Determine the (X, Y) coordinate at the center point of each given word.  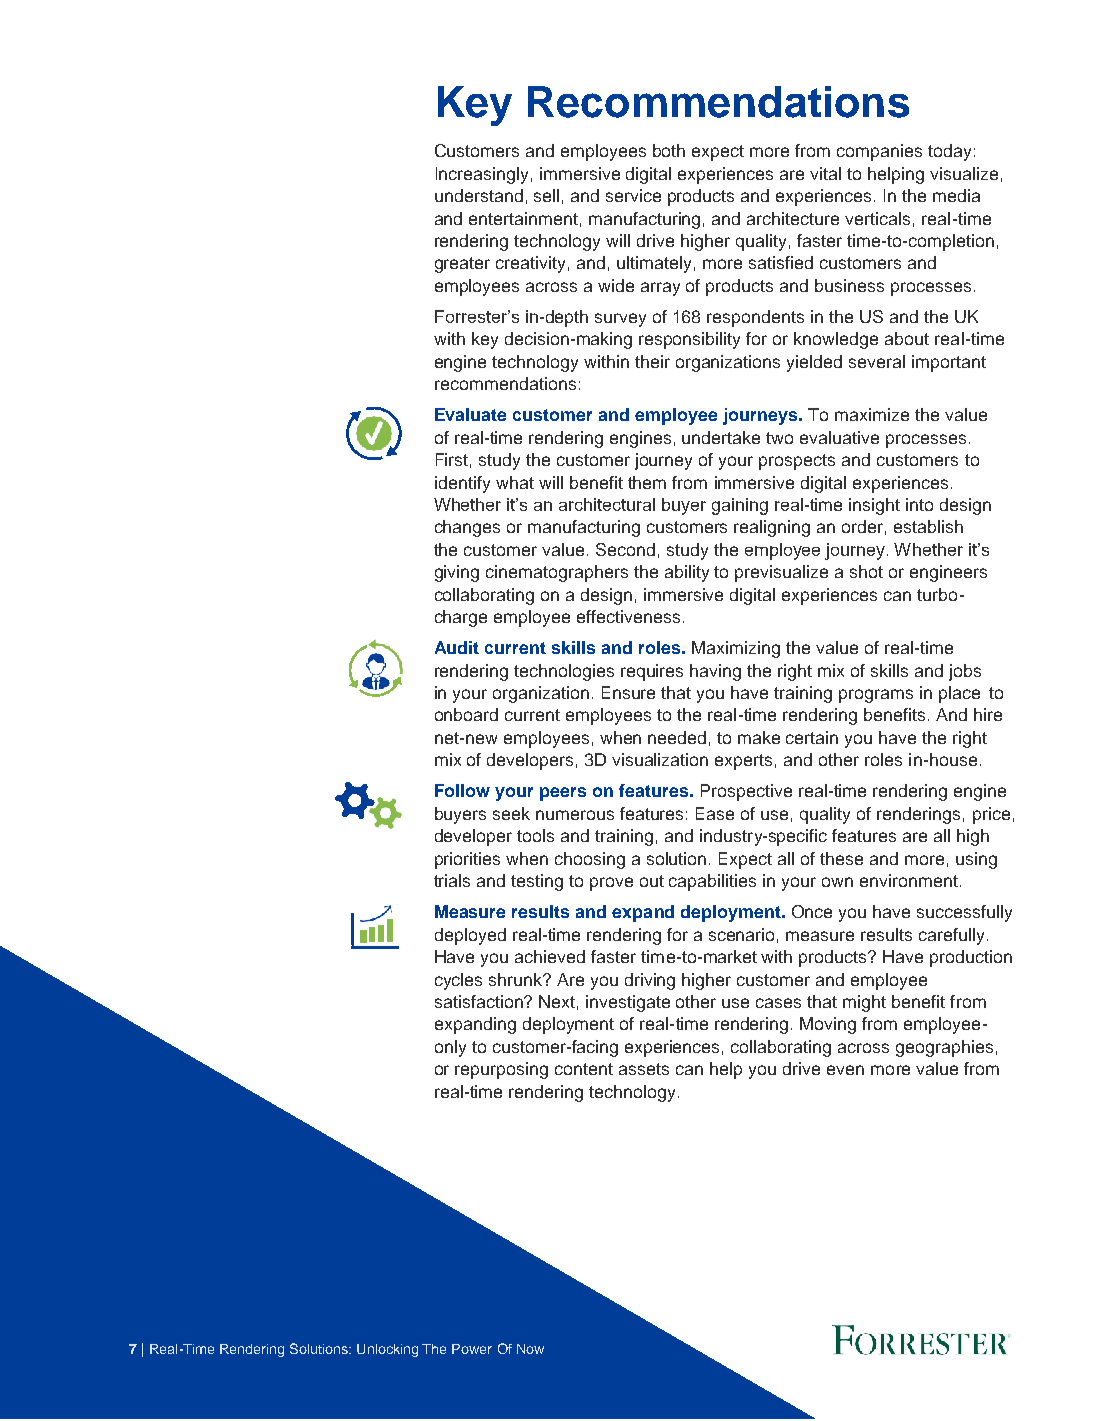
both (669, 150)
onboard (466, 714)
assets (644, 1069)
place (959, 694)
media (956, 195)
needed (677, 737)
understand (479, 195)
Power (472, 1349)
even (845, 1070)
